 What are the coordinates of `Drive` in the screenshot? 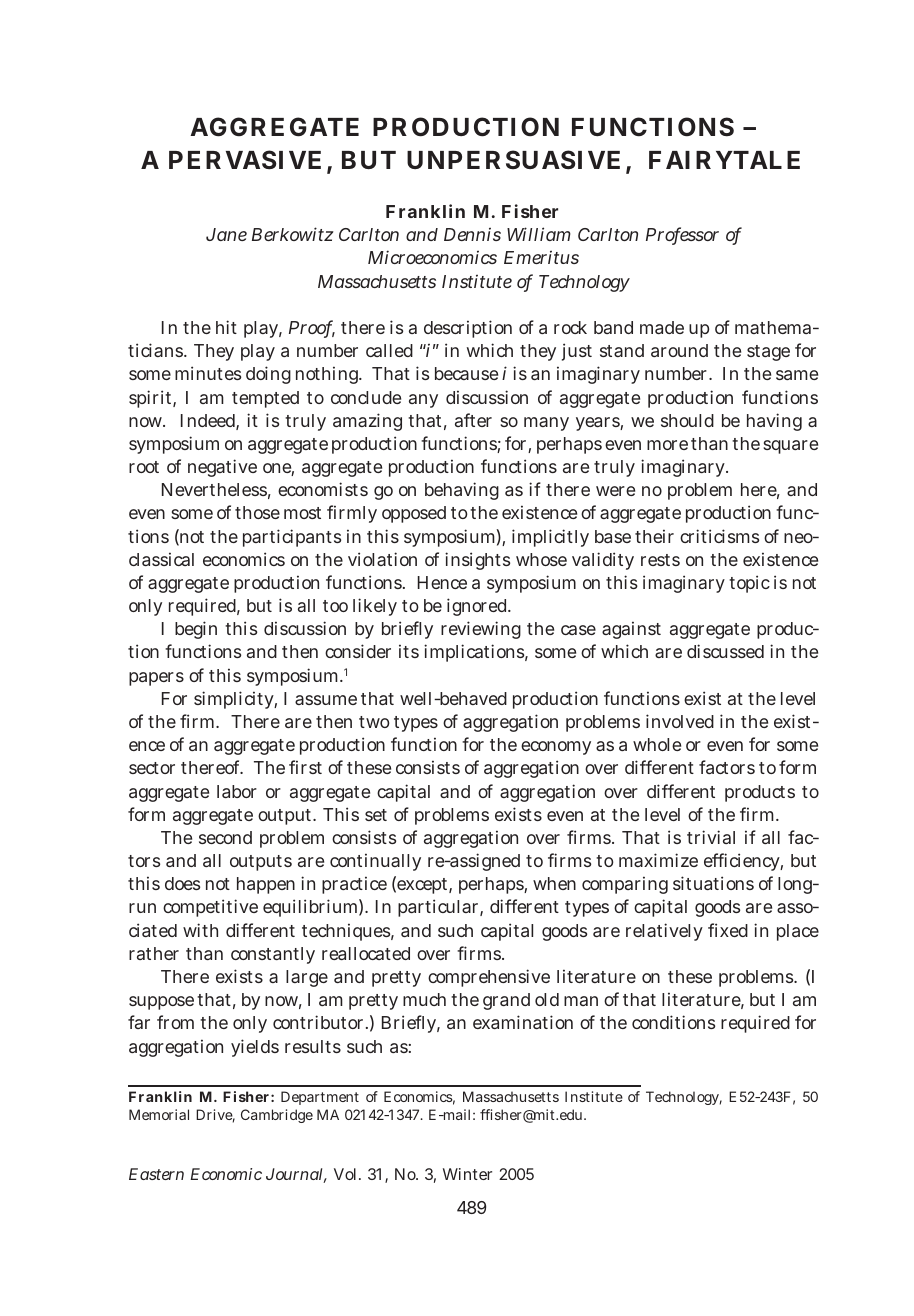 It's located at (215, 1116).
